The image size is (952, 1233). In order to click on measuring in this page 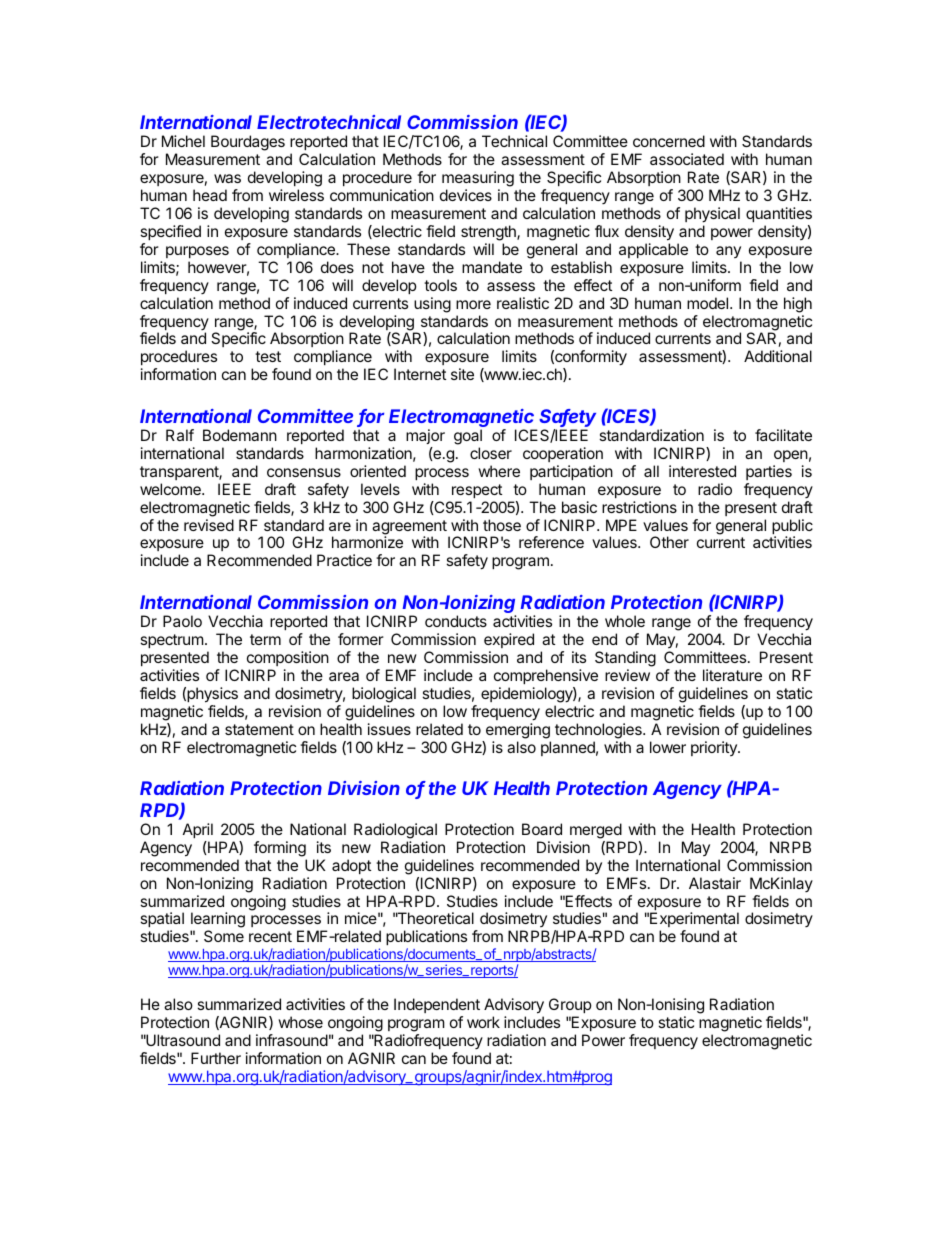, I will do `click(478, 180)`.
